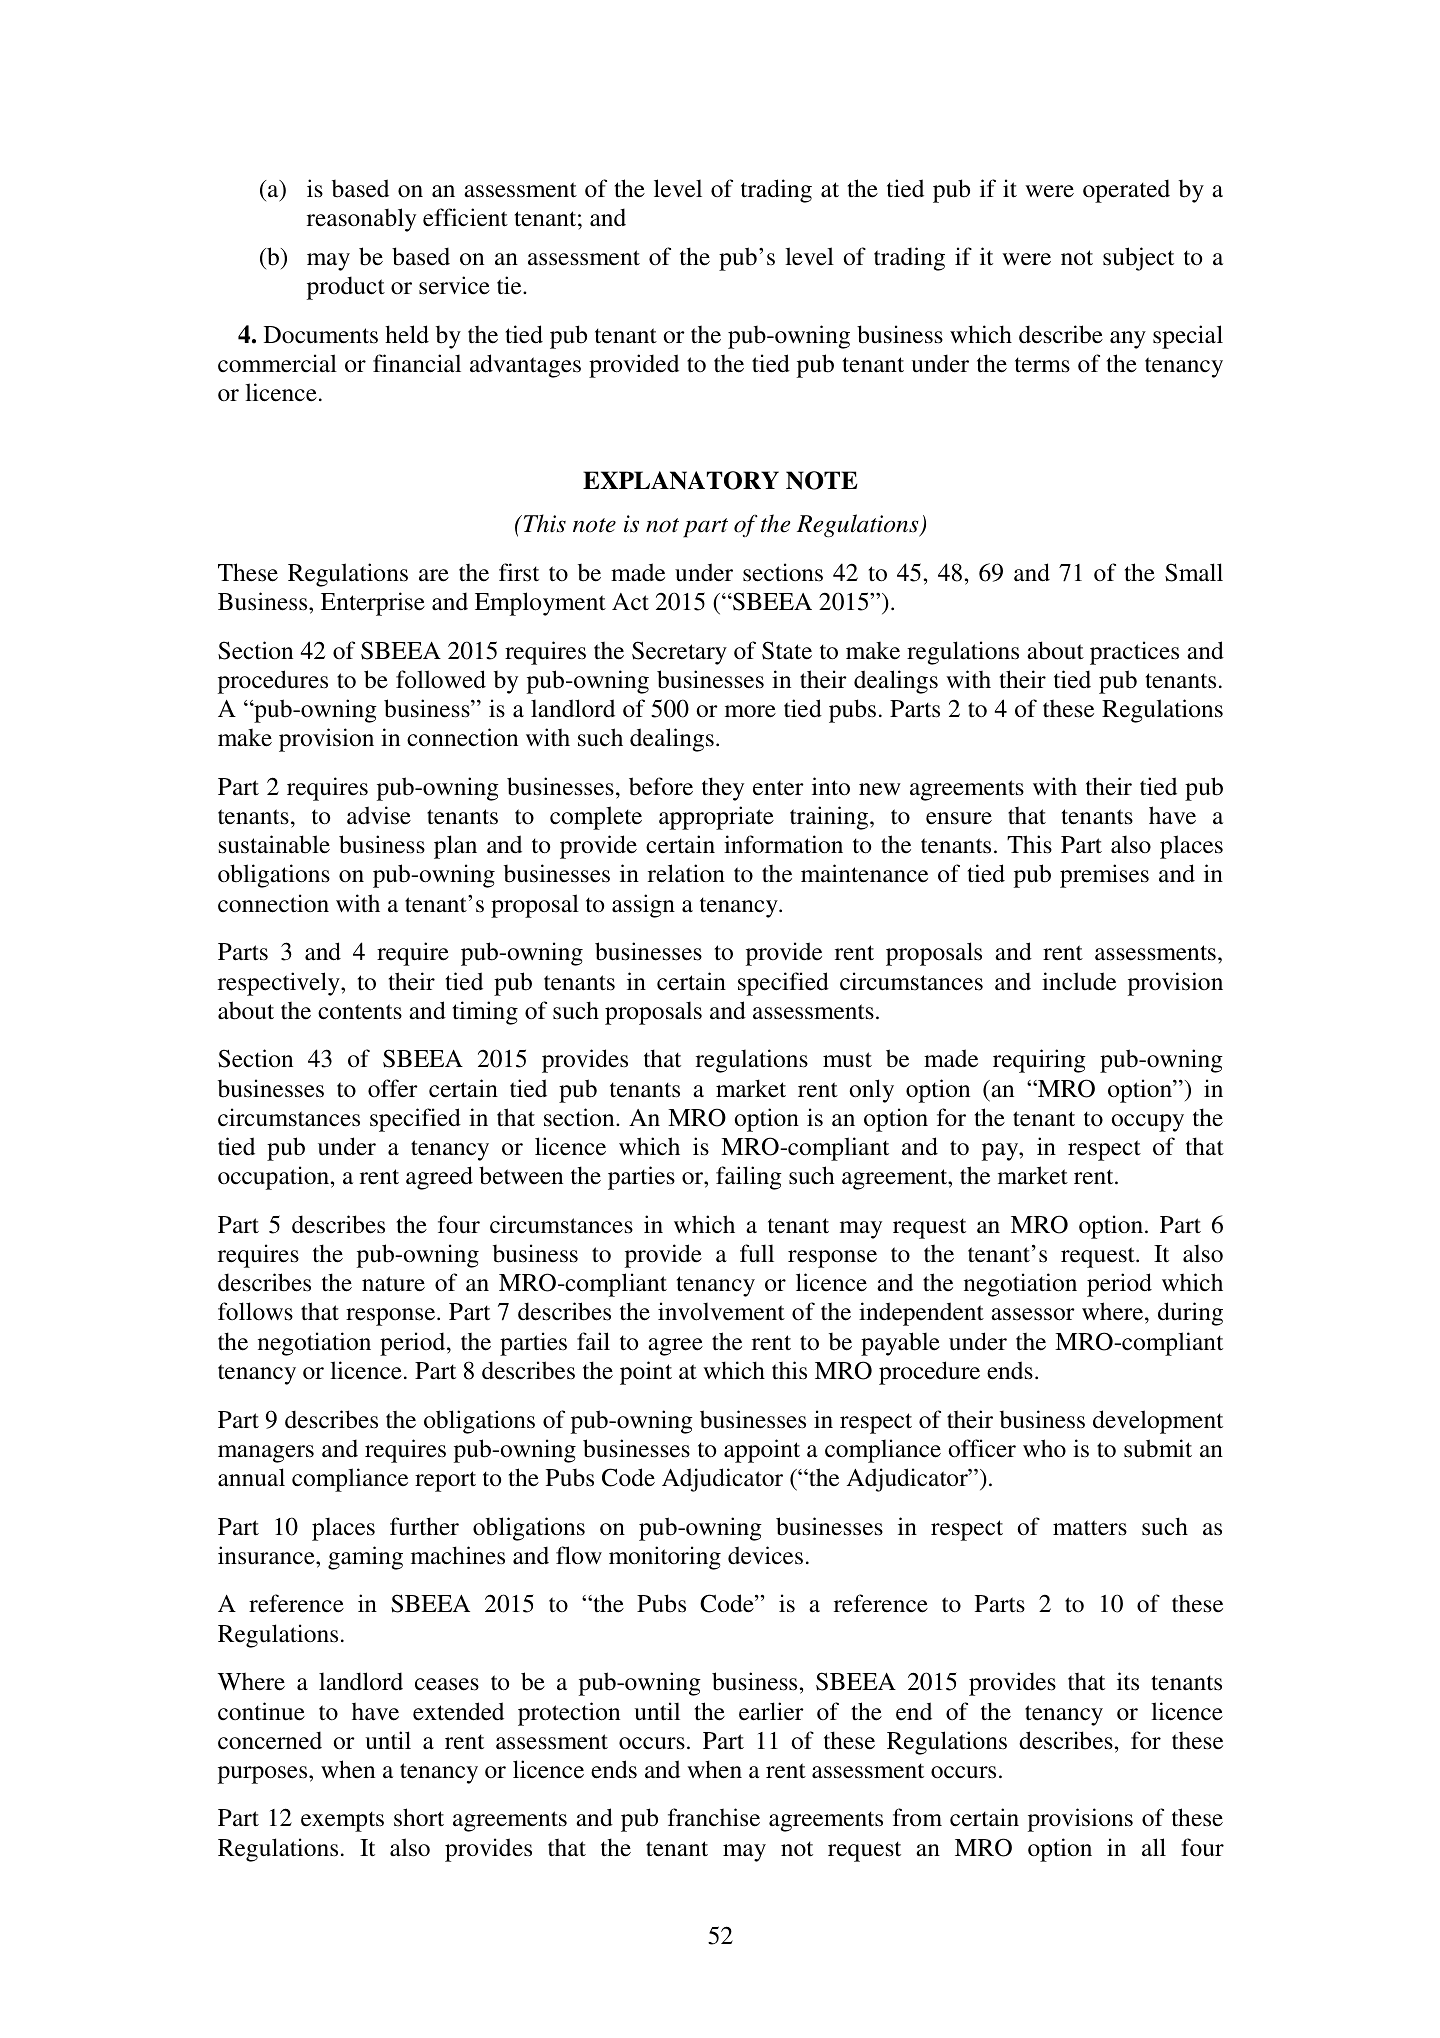  Describe the element at coordinates (1128, 1681) in the document. I see `its` at that location.
